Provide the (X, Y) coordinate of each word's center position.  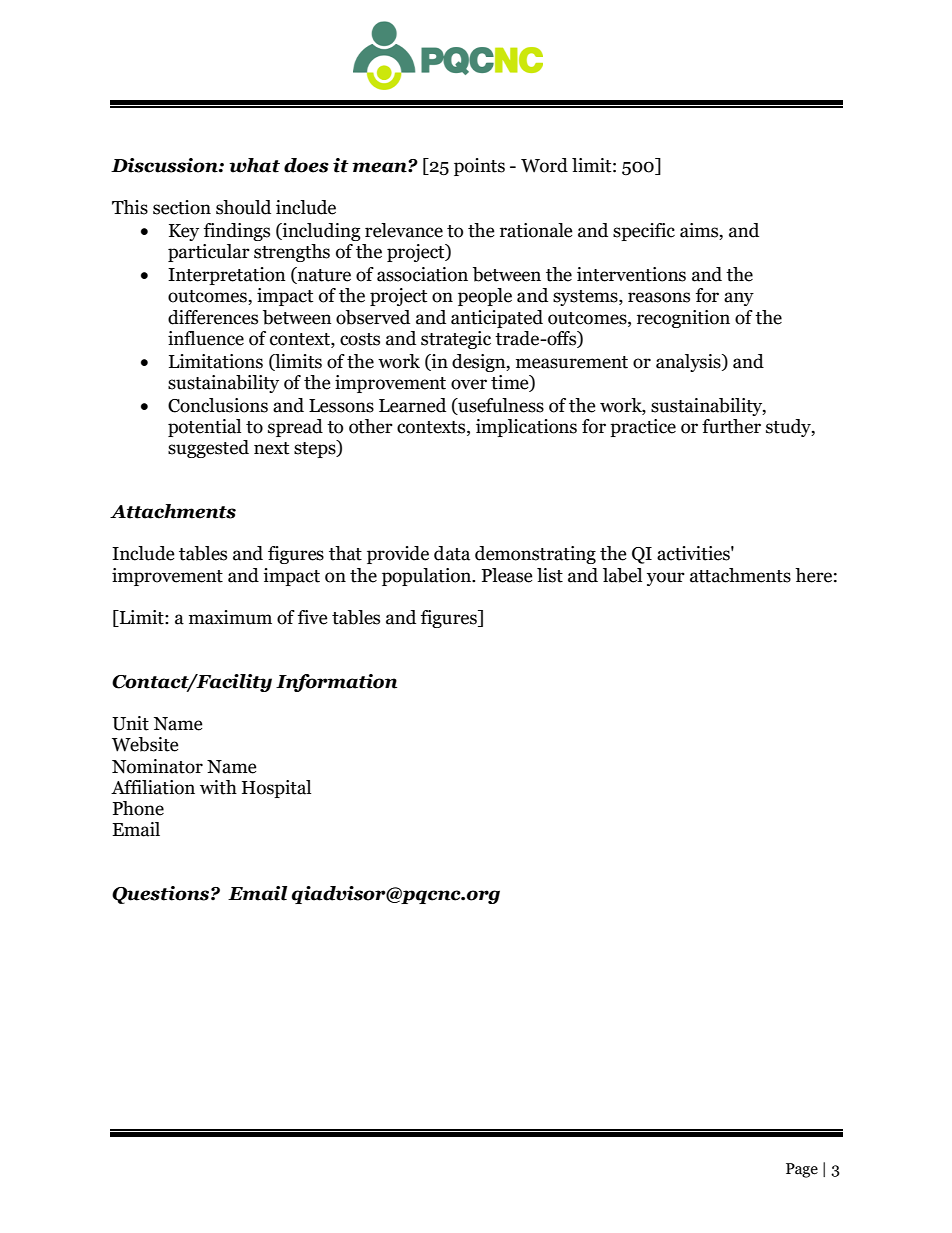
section (182, 207)
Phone (138, 808)
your (666, 579)
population (428, 577)
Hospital (276, 789)
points (479, 167)
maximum (230, 617)
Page (802, 1170)
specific (644, 232)
